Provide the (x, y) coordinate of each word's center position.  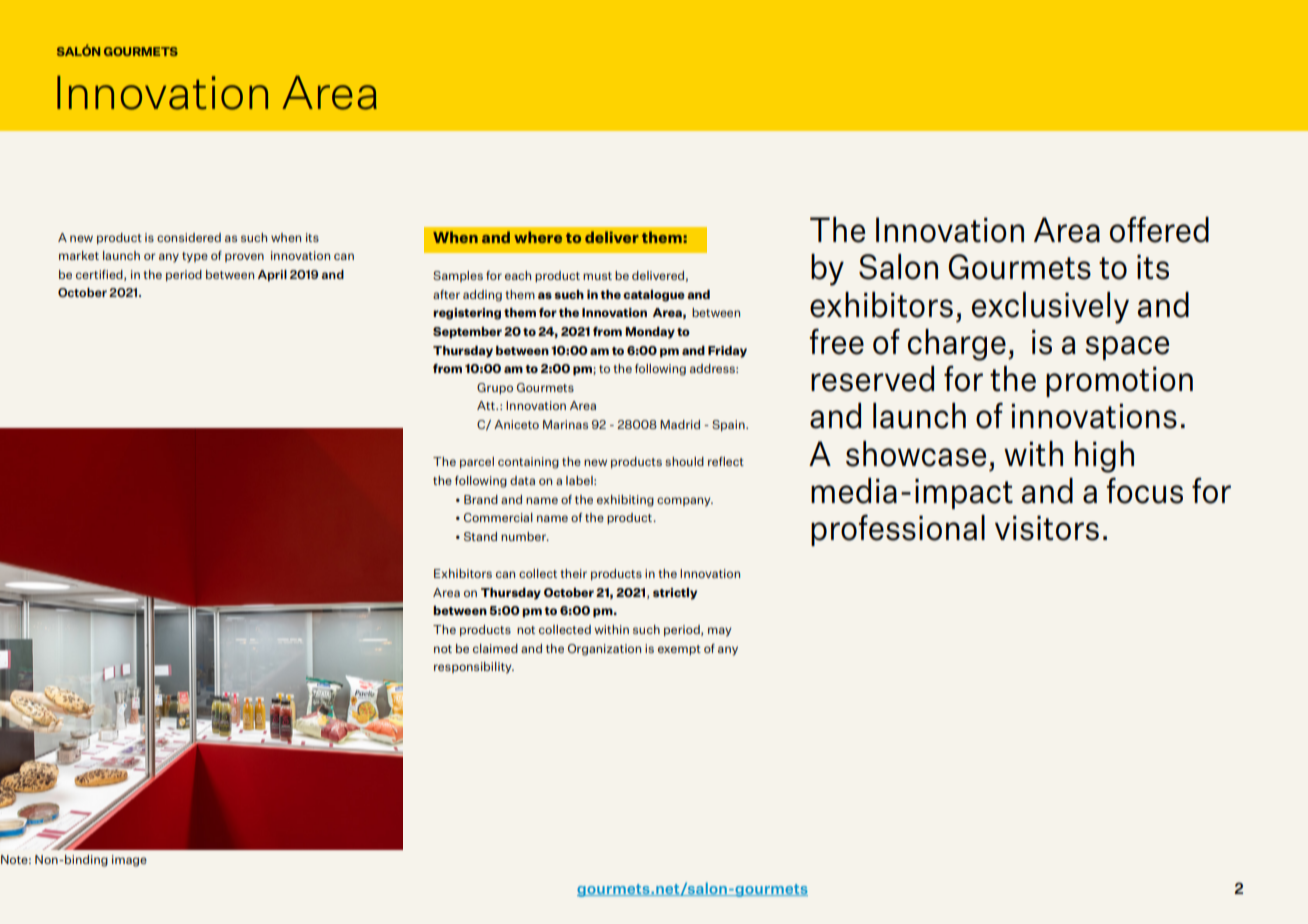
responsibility (474, 668)
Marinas (565, 424)
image (129, 861)
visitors (1047, 528)
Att (487, 405)
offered (1159, 229)
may (720, 632)
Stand (480, 536)
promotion (1119, 381)
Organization (604, 650)
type (195, 257)
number (525, 536)
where (538, 237)
